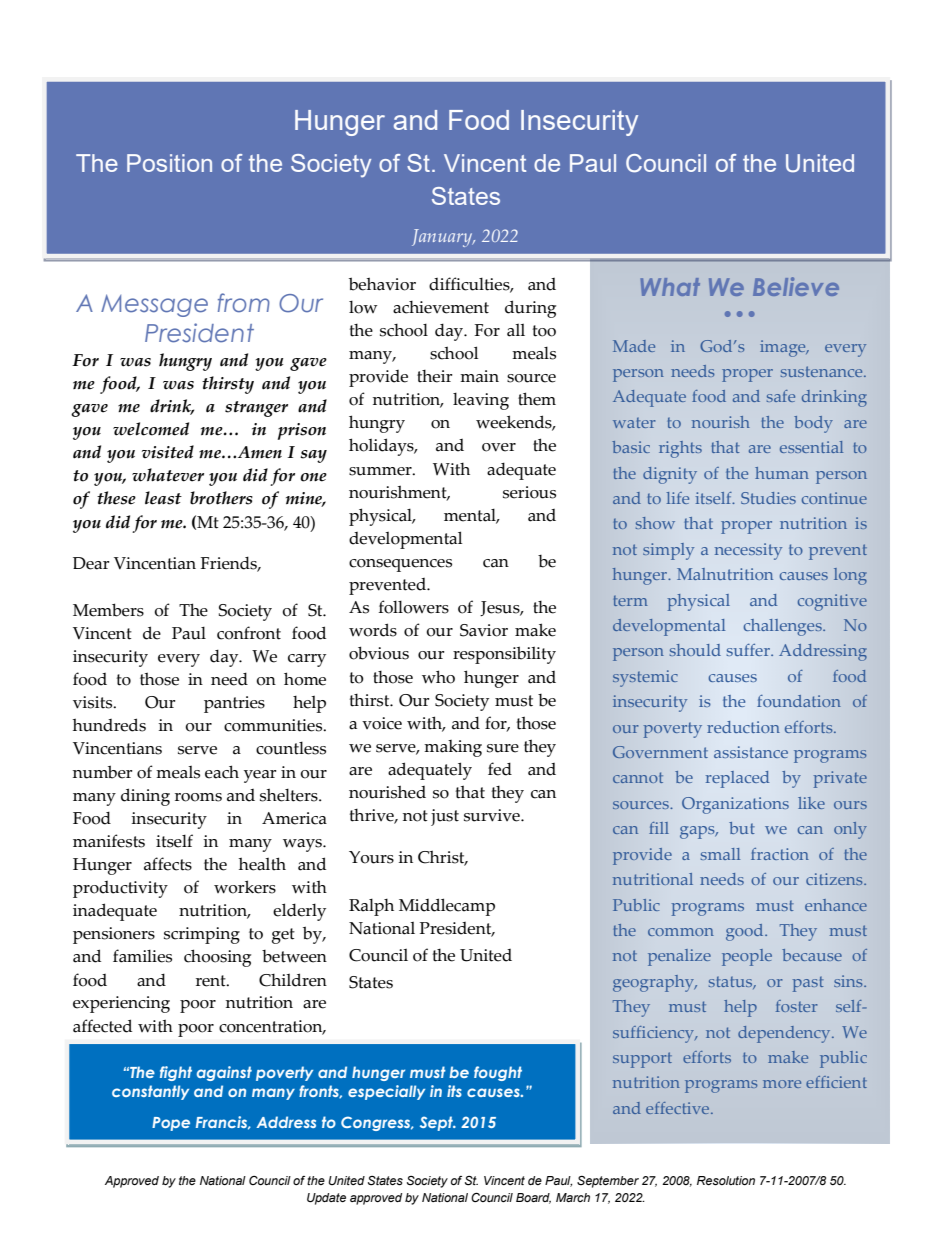  I want to click on Believe, so click(796, 286).
